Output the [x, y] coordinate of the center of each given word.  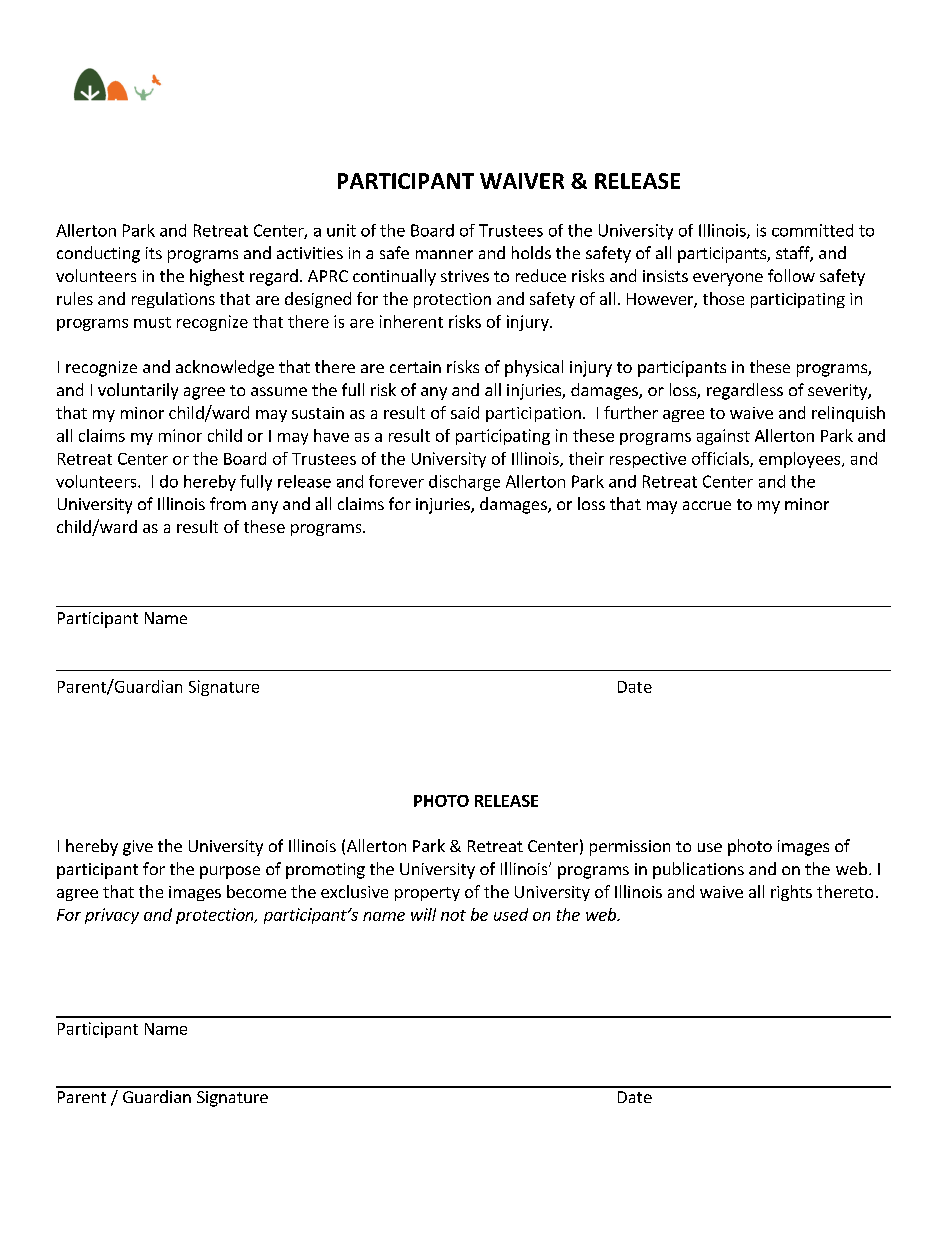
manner [444, 254]
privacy [112, 916]
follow [791, 275]
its [154, 253]
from [228, 503]
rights [791, 893]
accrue [707, 505]
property [427, 894]
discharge [464, 483]
